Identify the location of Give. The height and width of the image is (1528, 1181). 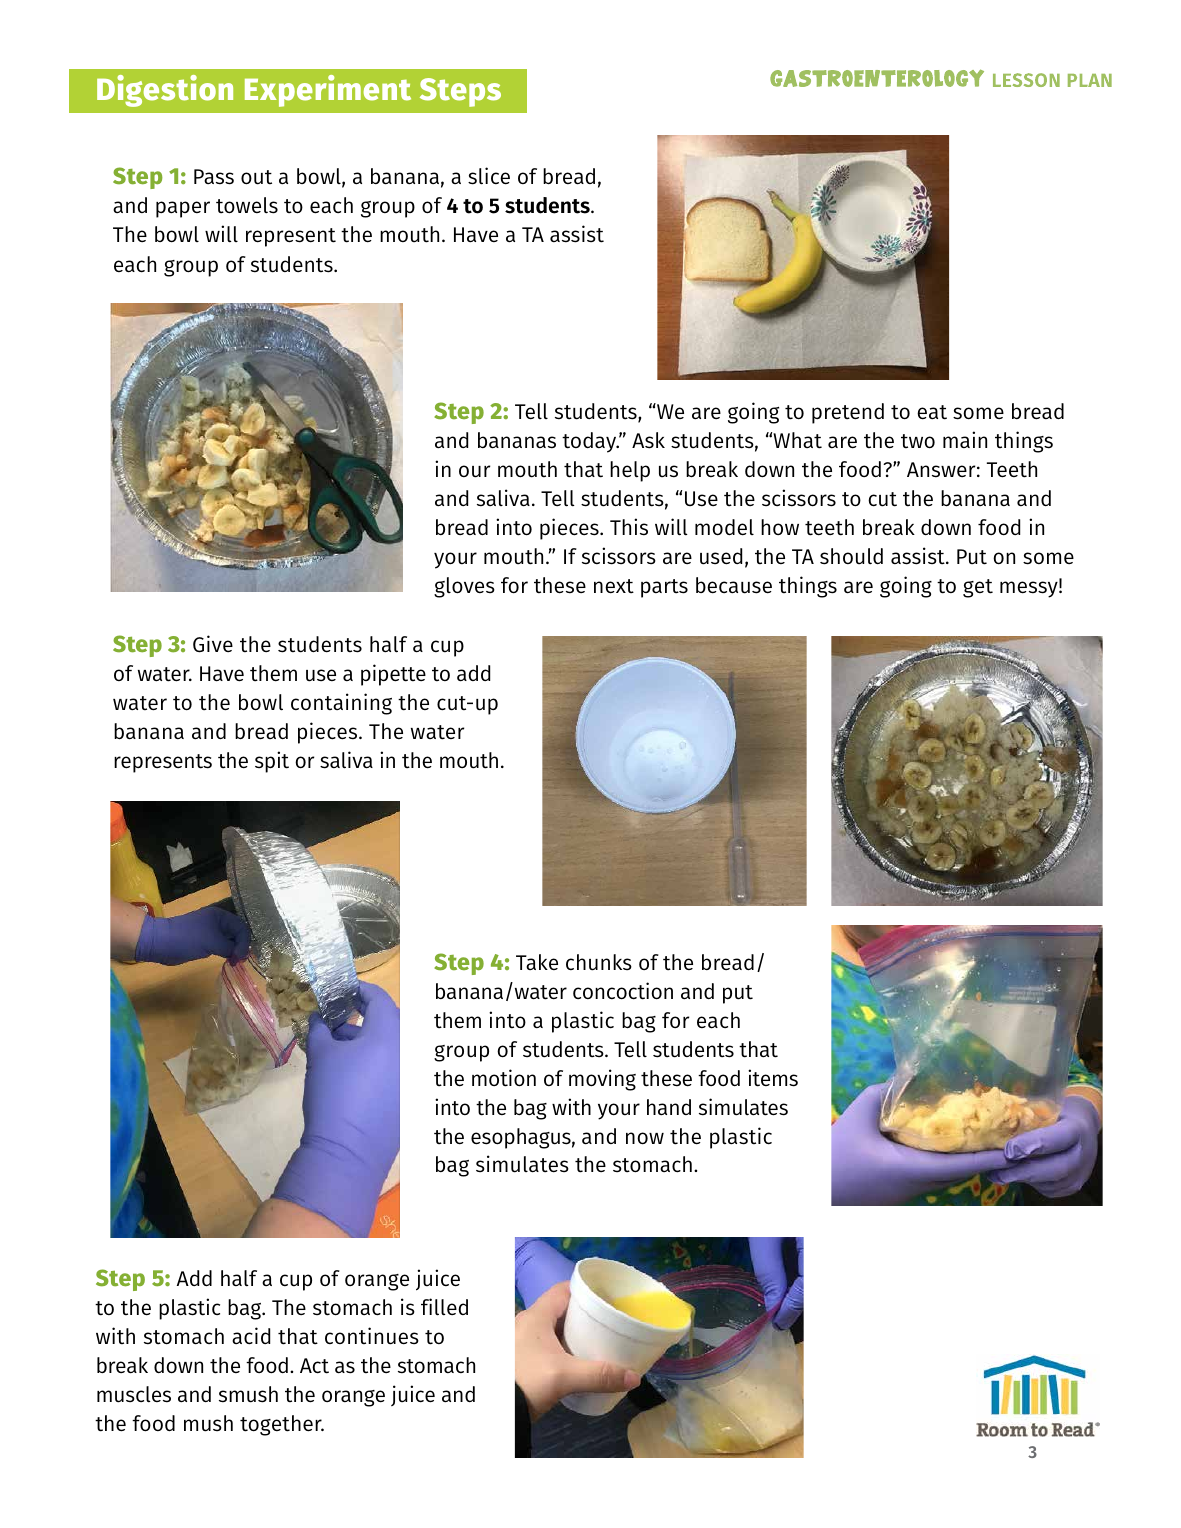
(213, 644).
